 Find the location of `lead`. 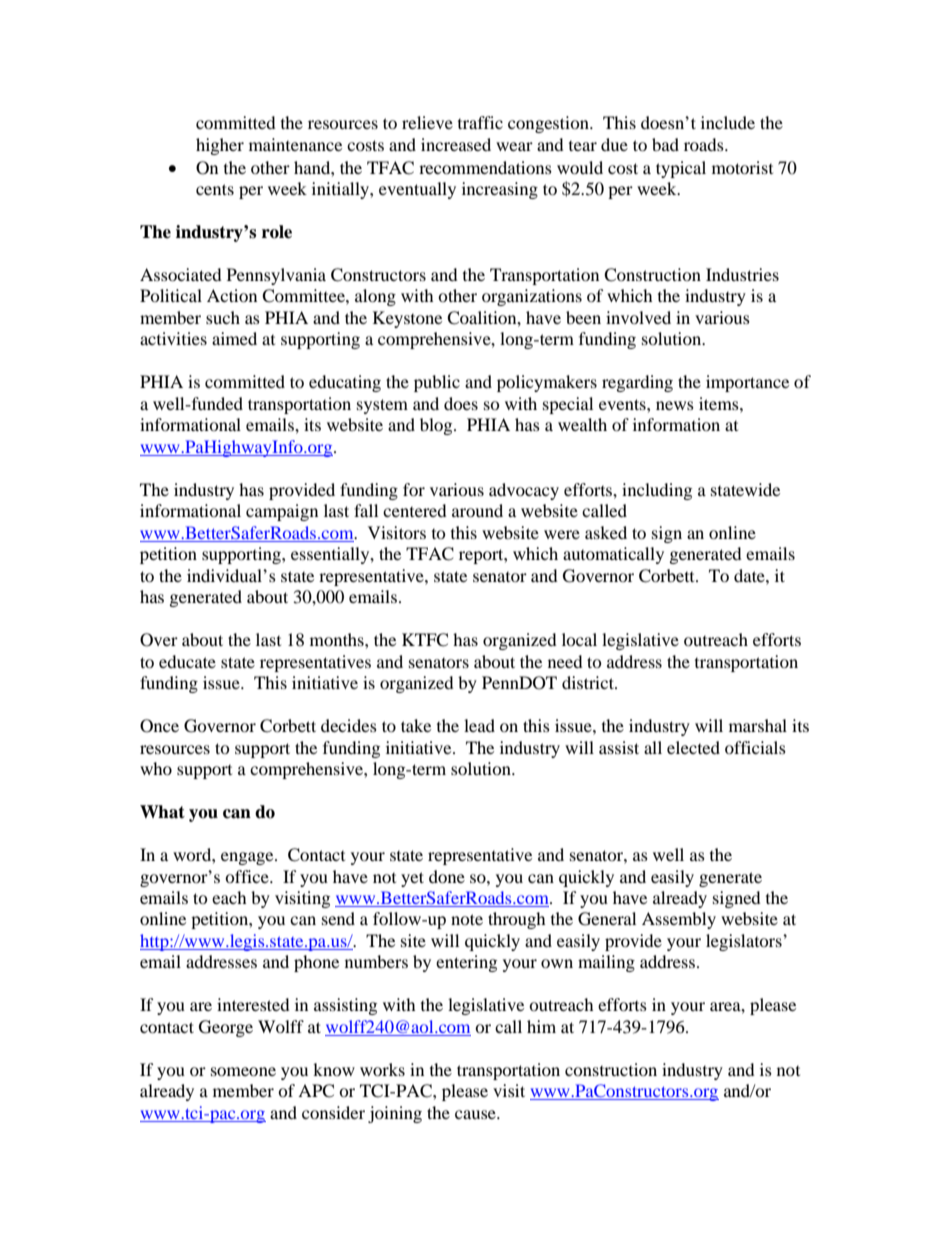

lead is located at coordinates (479, 725).
